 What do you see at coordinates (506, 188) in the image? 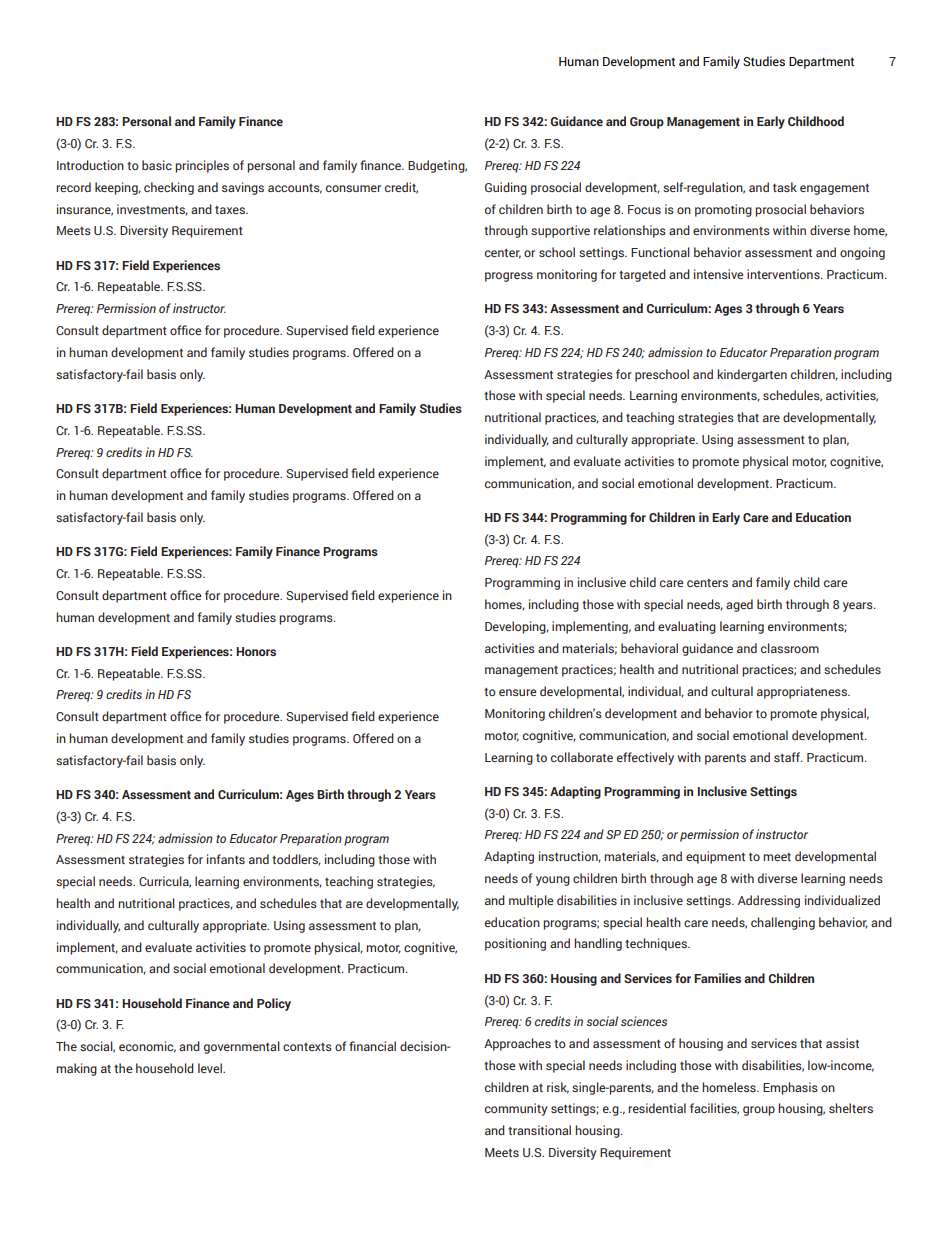
I see `Guiding` at bounding box center [506, 188].
